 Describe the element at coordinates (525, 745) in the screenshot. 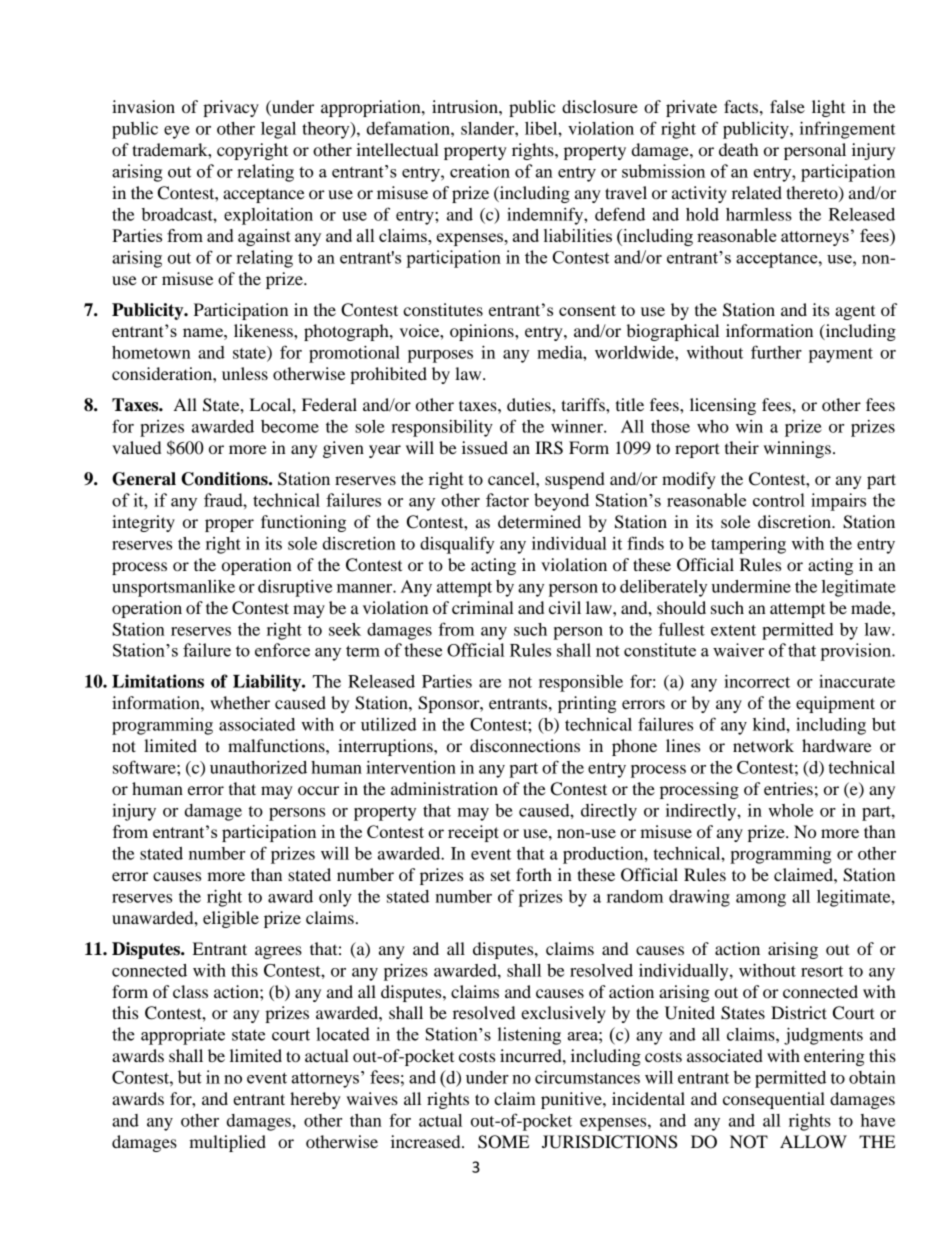

I see `disconnections` at that location.
